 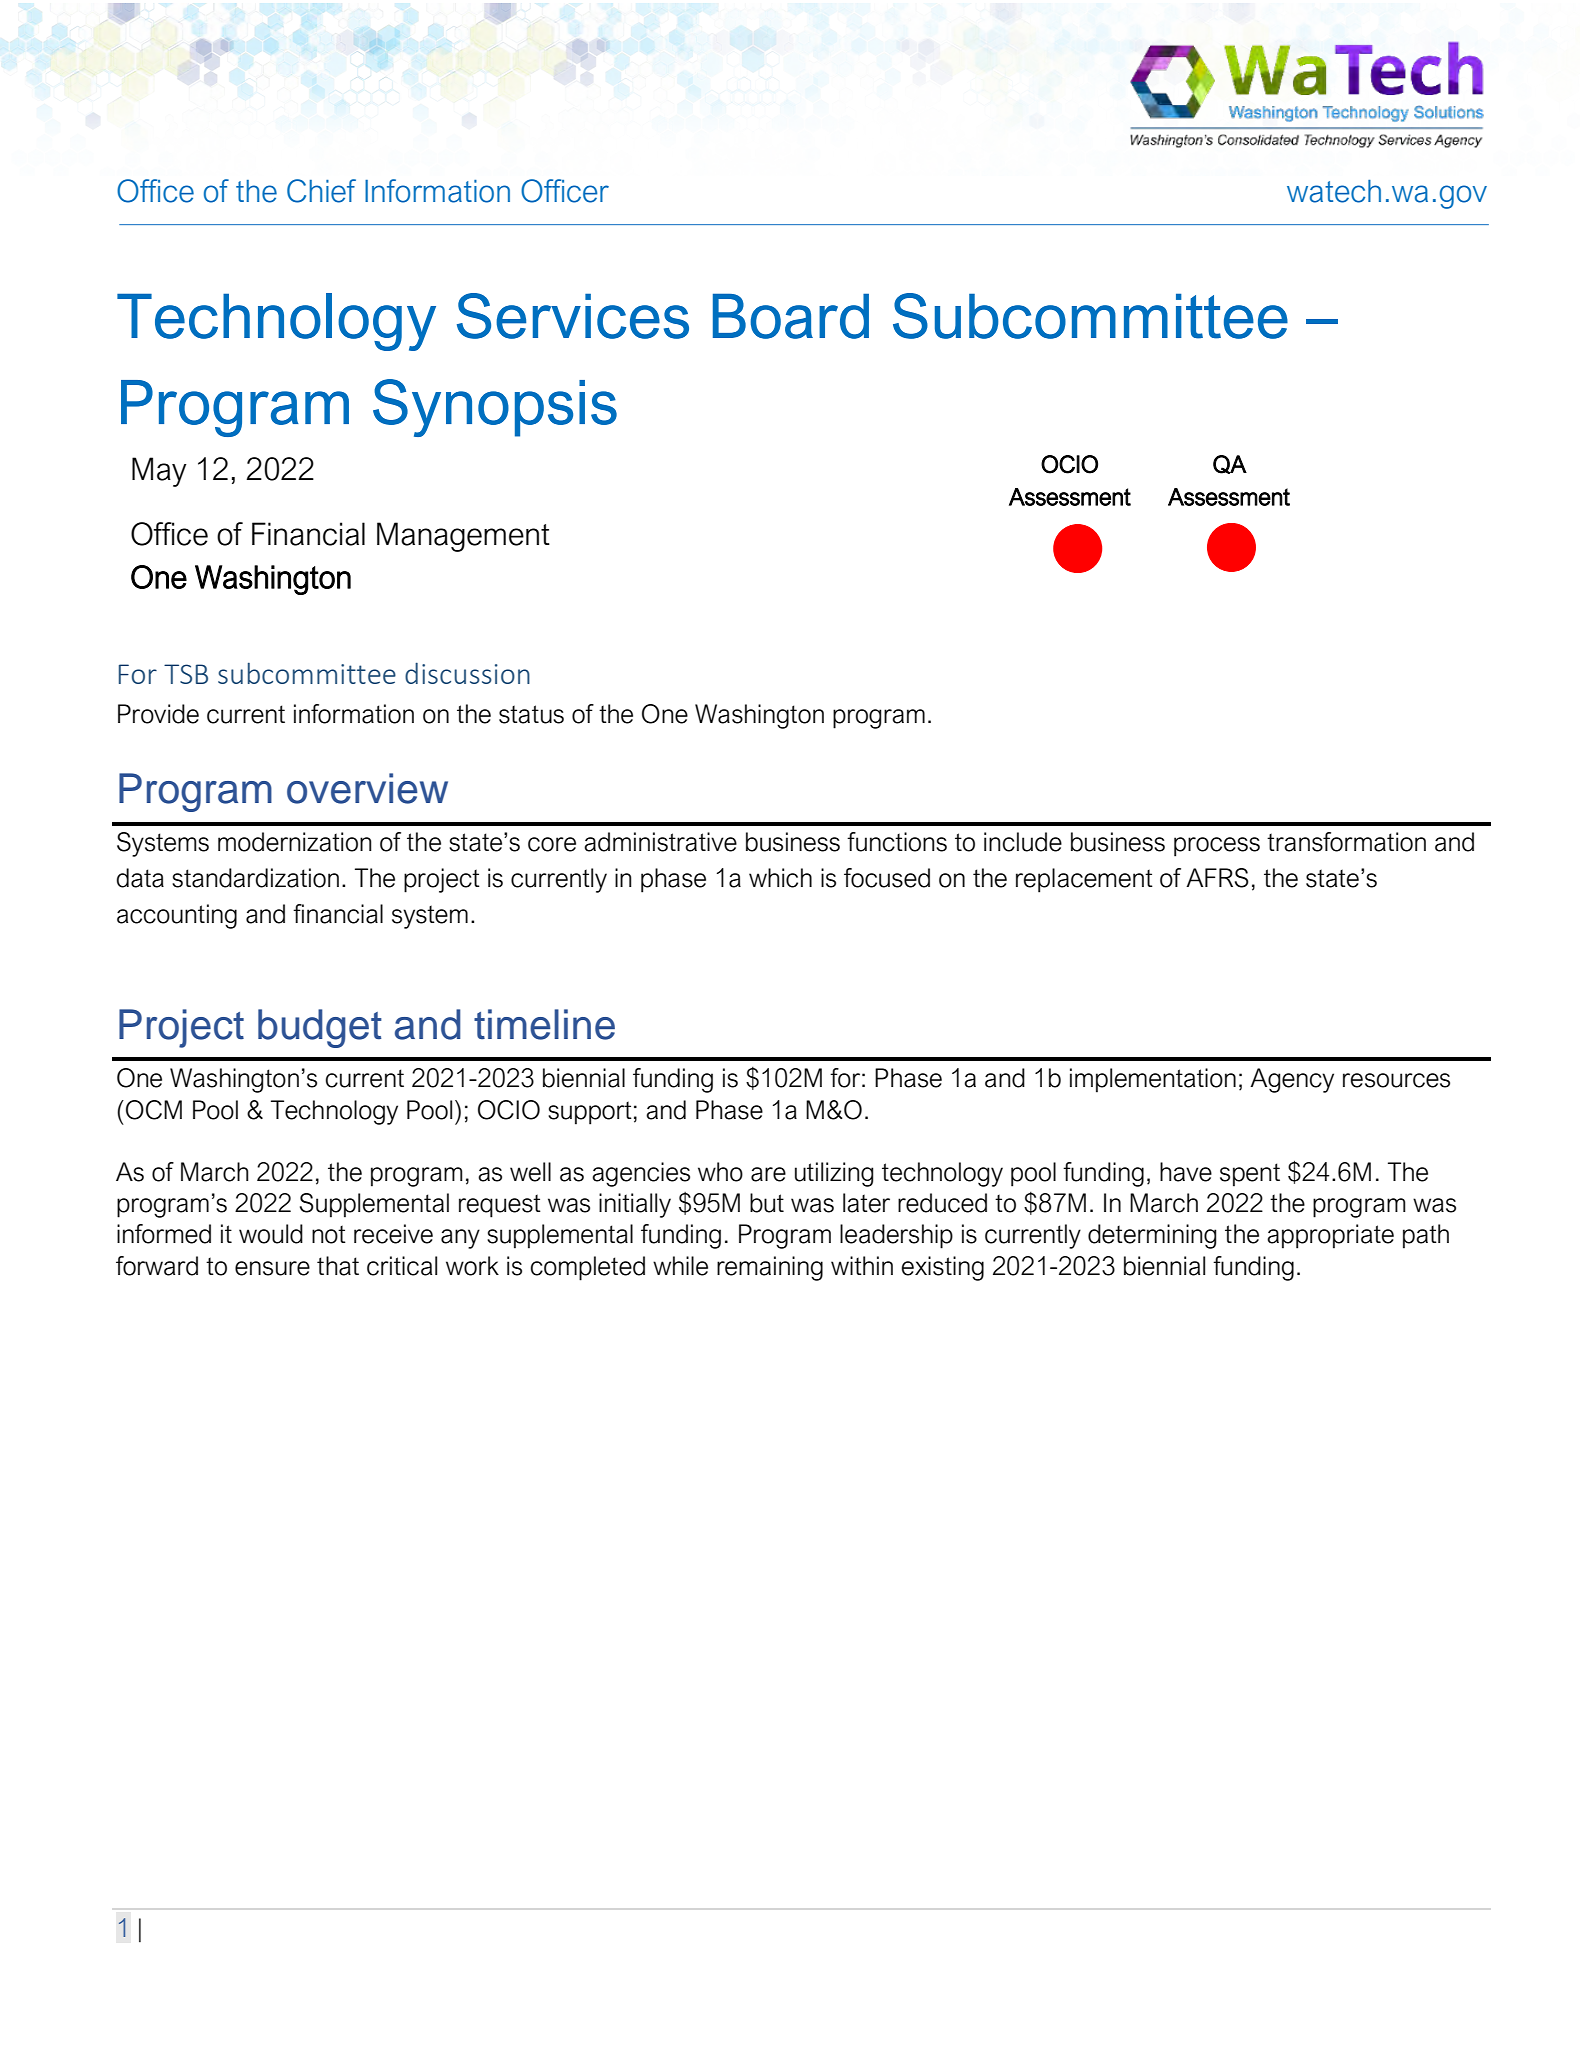 I want to click on which, so click(x=780, y=878).
